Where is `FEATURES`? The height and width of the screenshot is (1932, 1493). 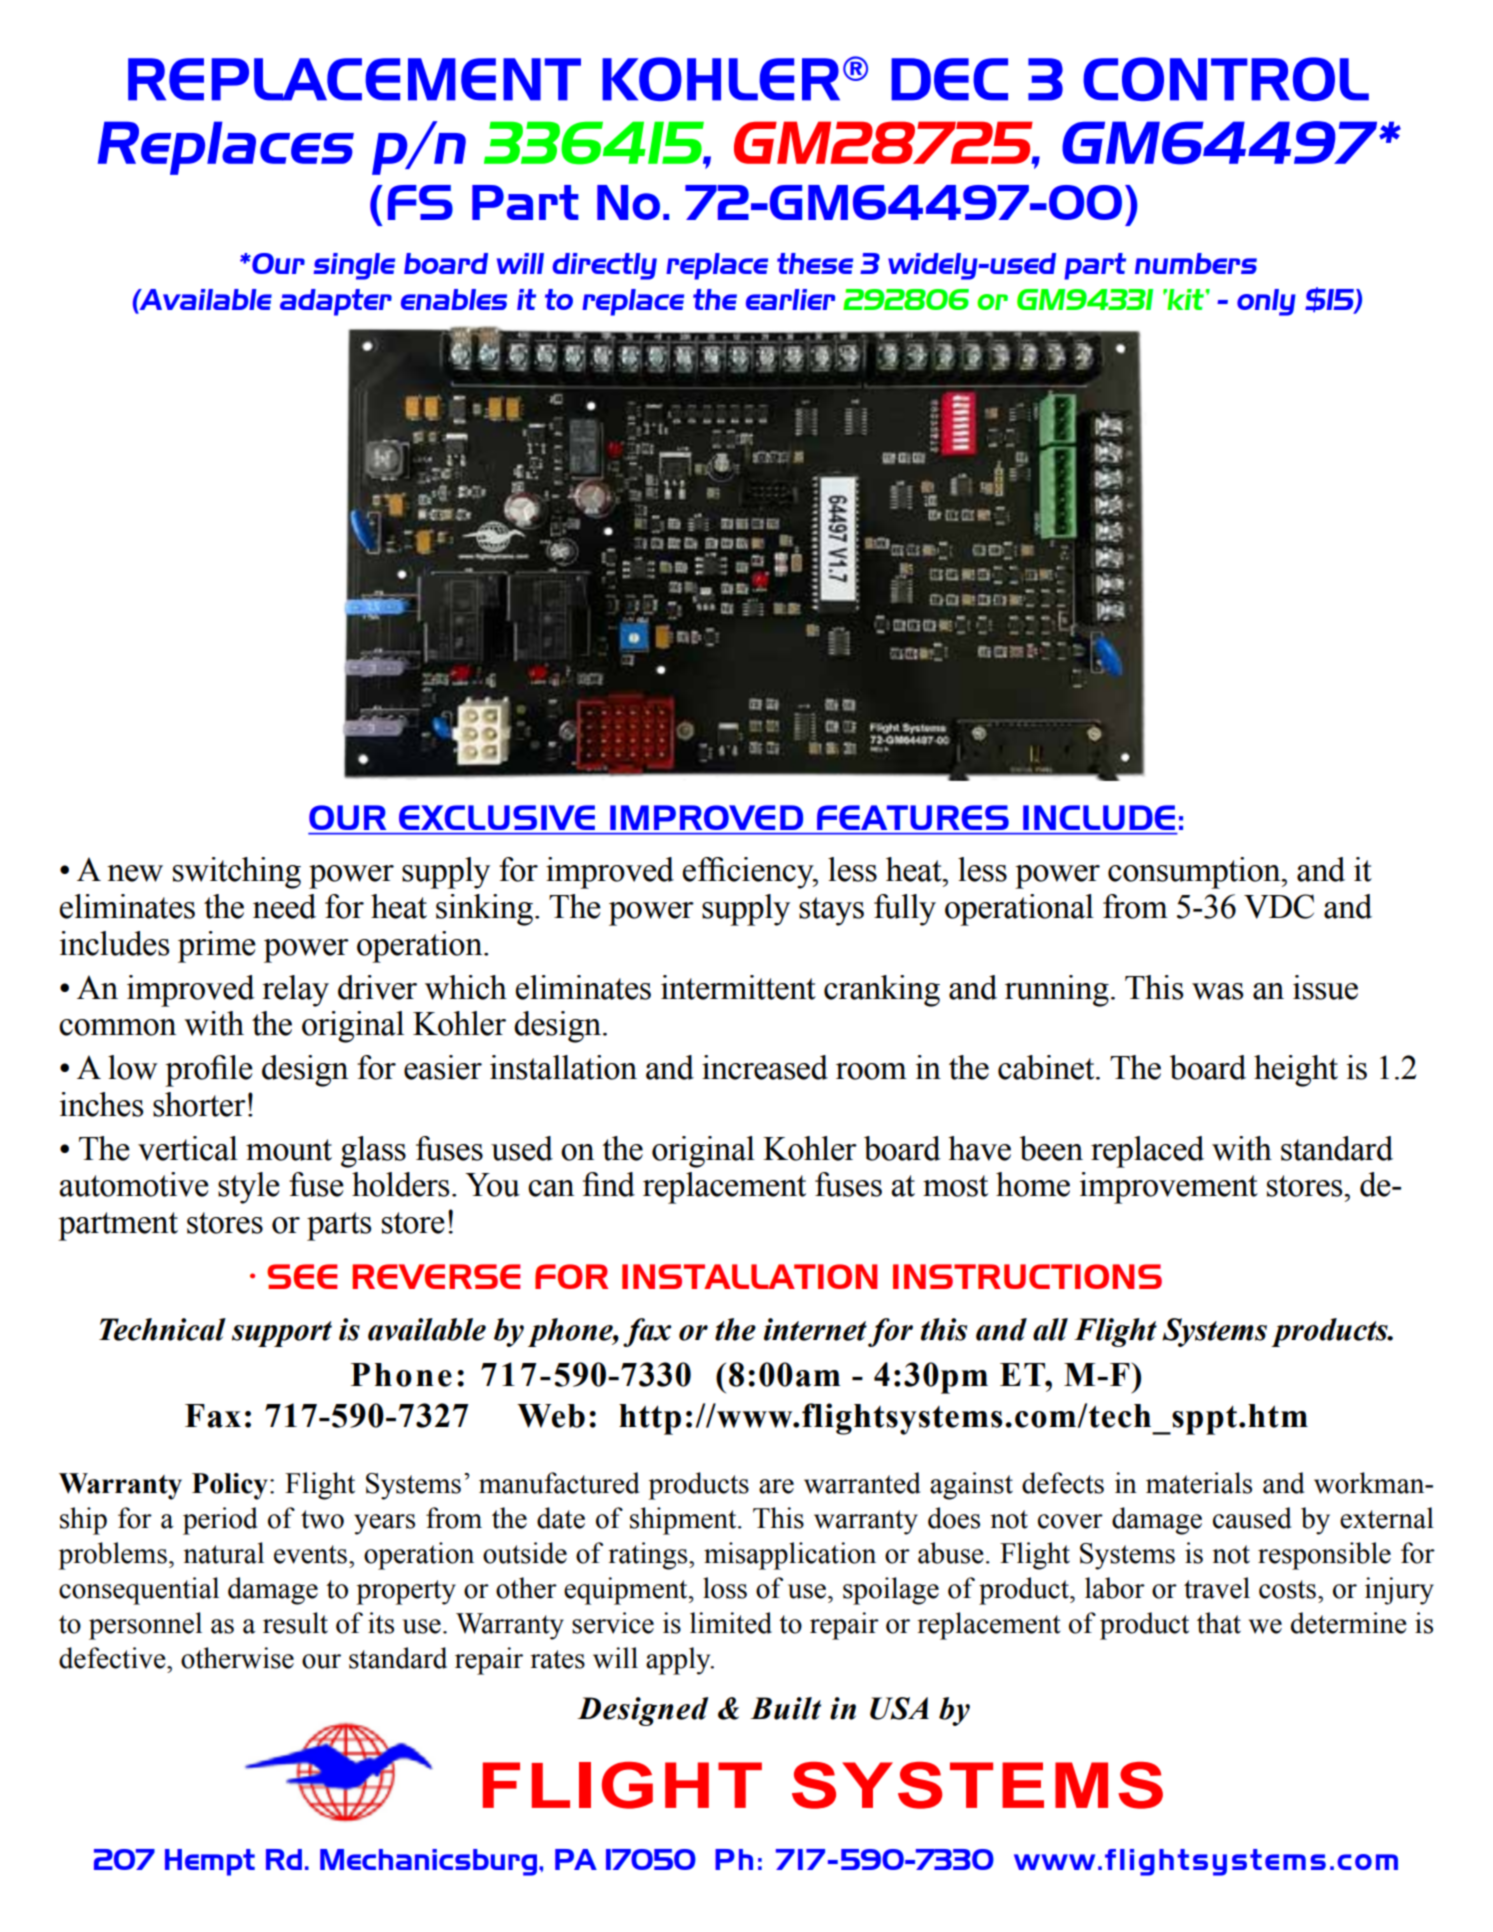 FEATURES is located at coordinates (913, 817).
